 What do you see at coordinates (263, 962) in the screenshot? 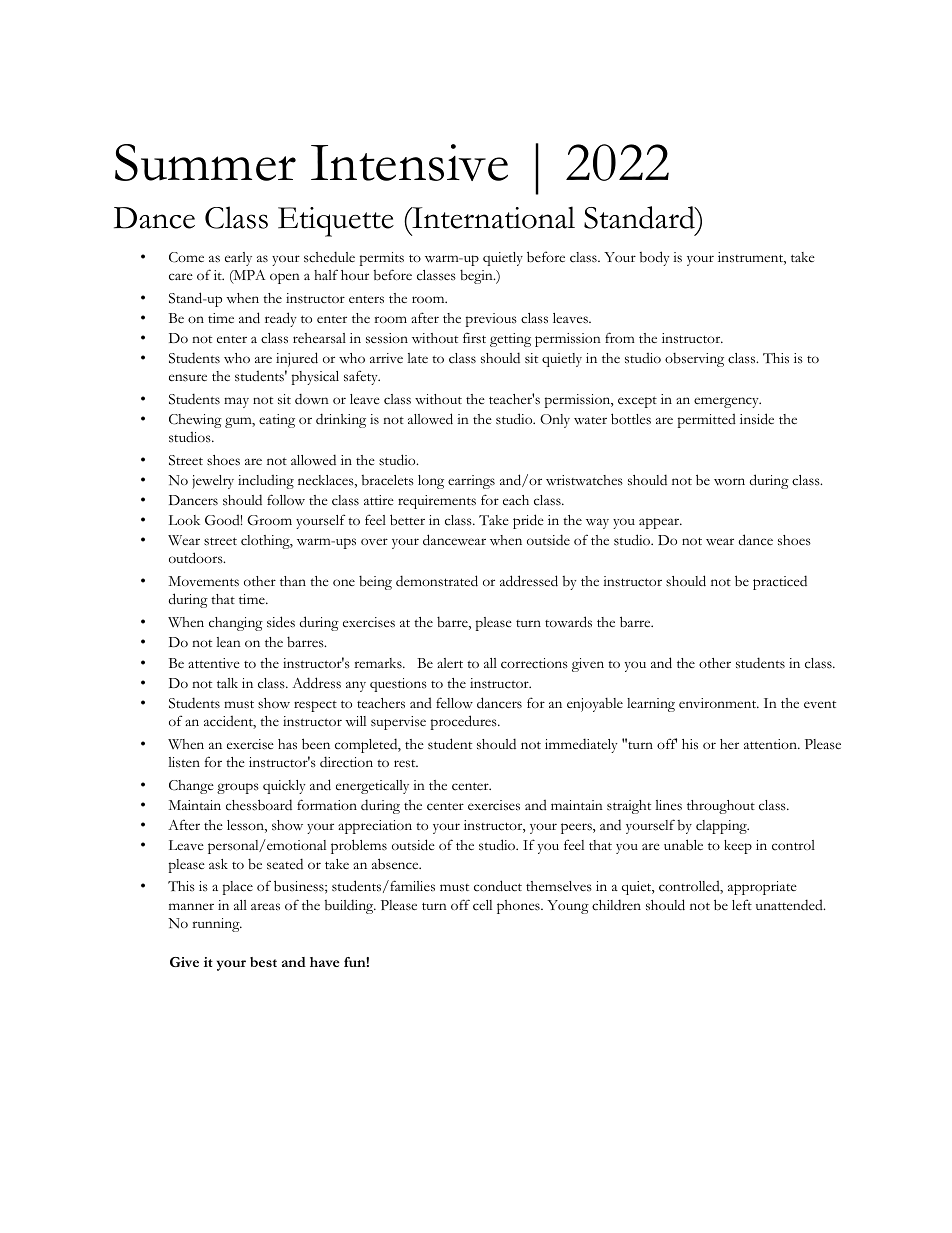
I see `best` at bounding box center [263, 962].
